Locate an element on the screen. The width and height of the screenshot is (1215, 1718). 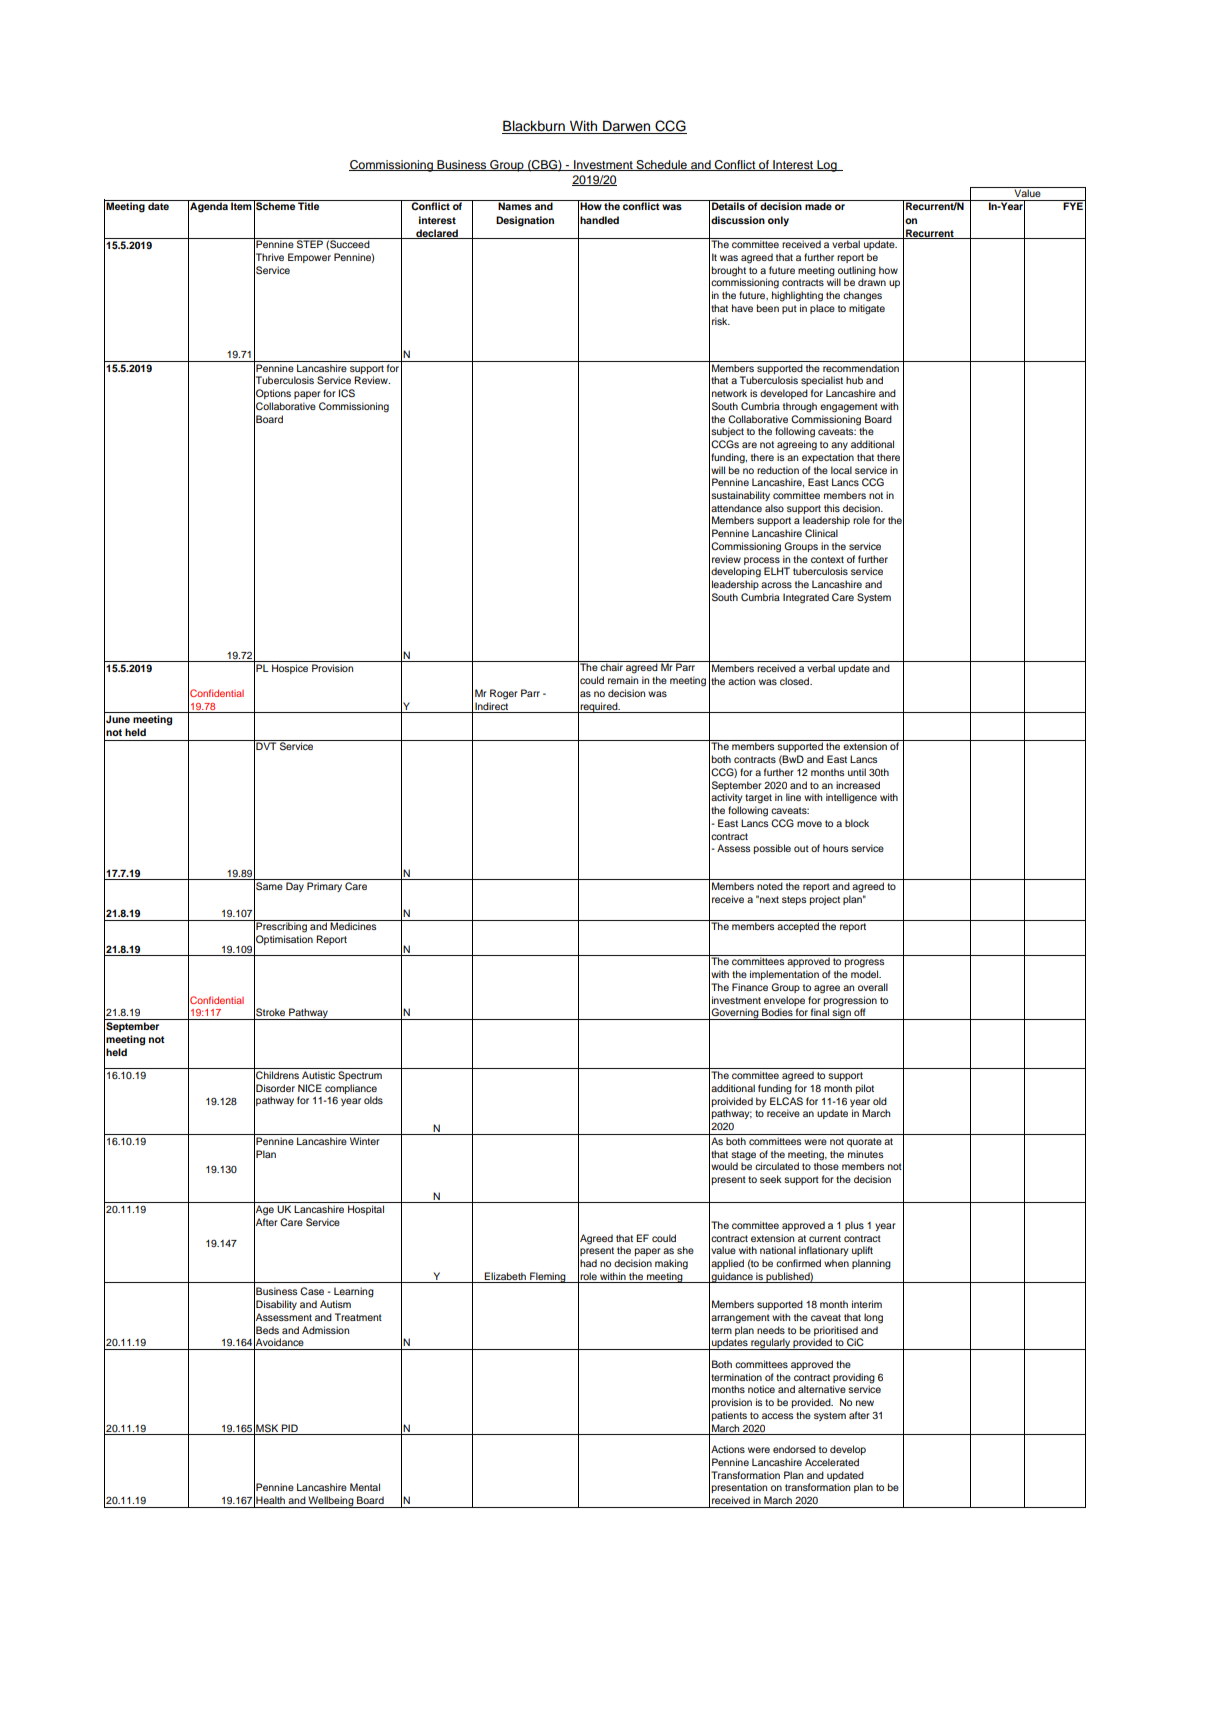
compliance is located at coordinates (351, 1089).
